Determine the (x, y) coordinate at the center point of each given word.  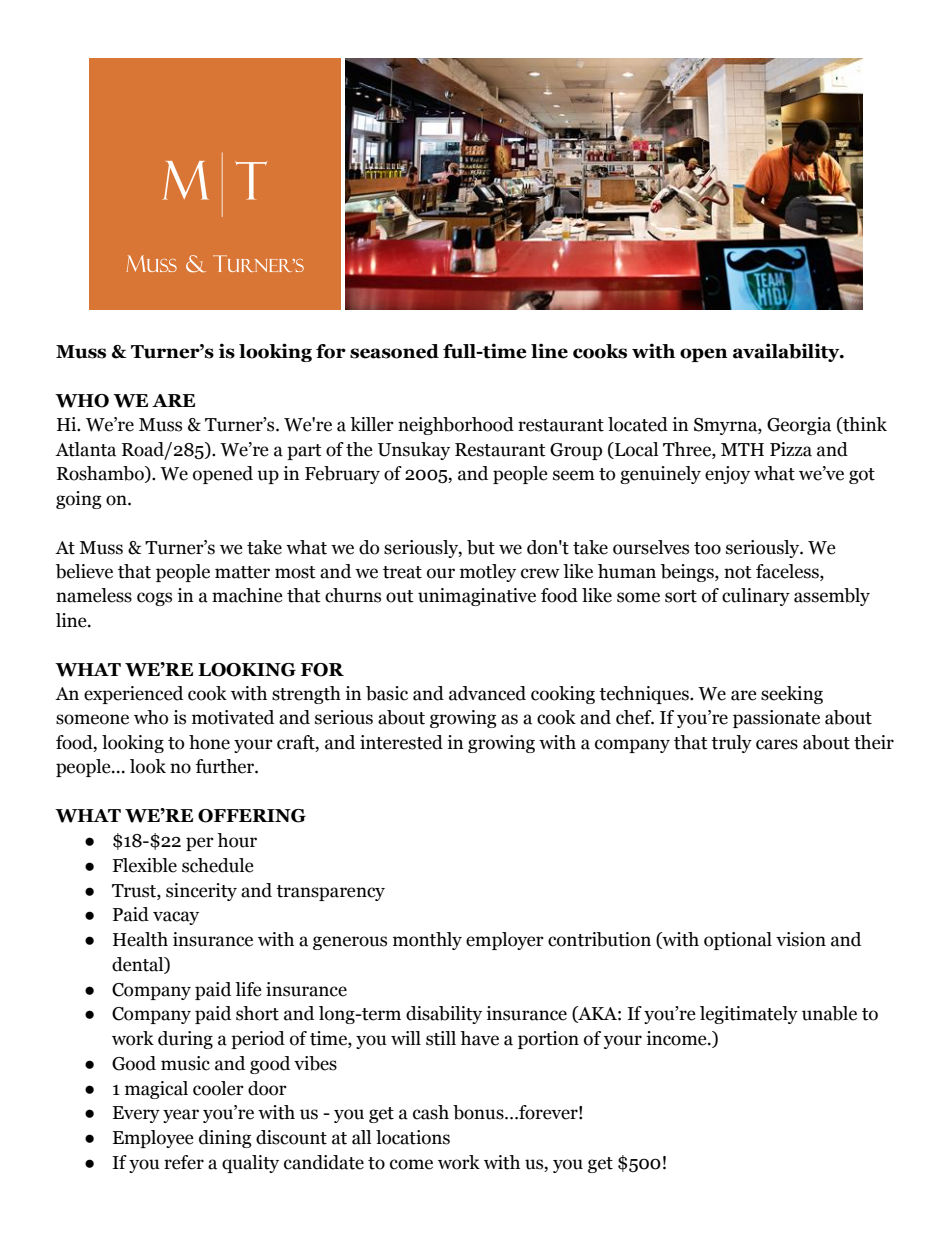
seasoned (394, 351)
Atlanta (85, 449)
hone (209, 742)
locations (413, 1137)
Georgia (799, 426)
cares (777, 744)
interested (401, 742)
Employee (153, 1139)
